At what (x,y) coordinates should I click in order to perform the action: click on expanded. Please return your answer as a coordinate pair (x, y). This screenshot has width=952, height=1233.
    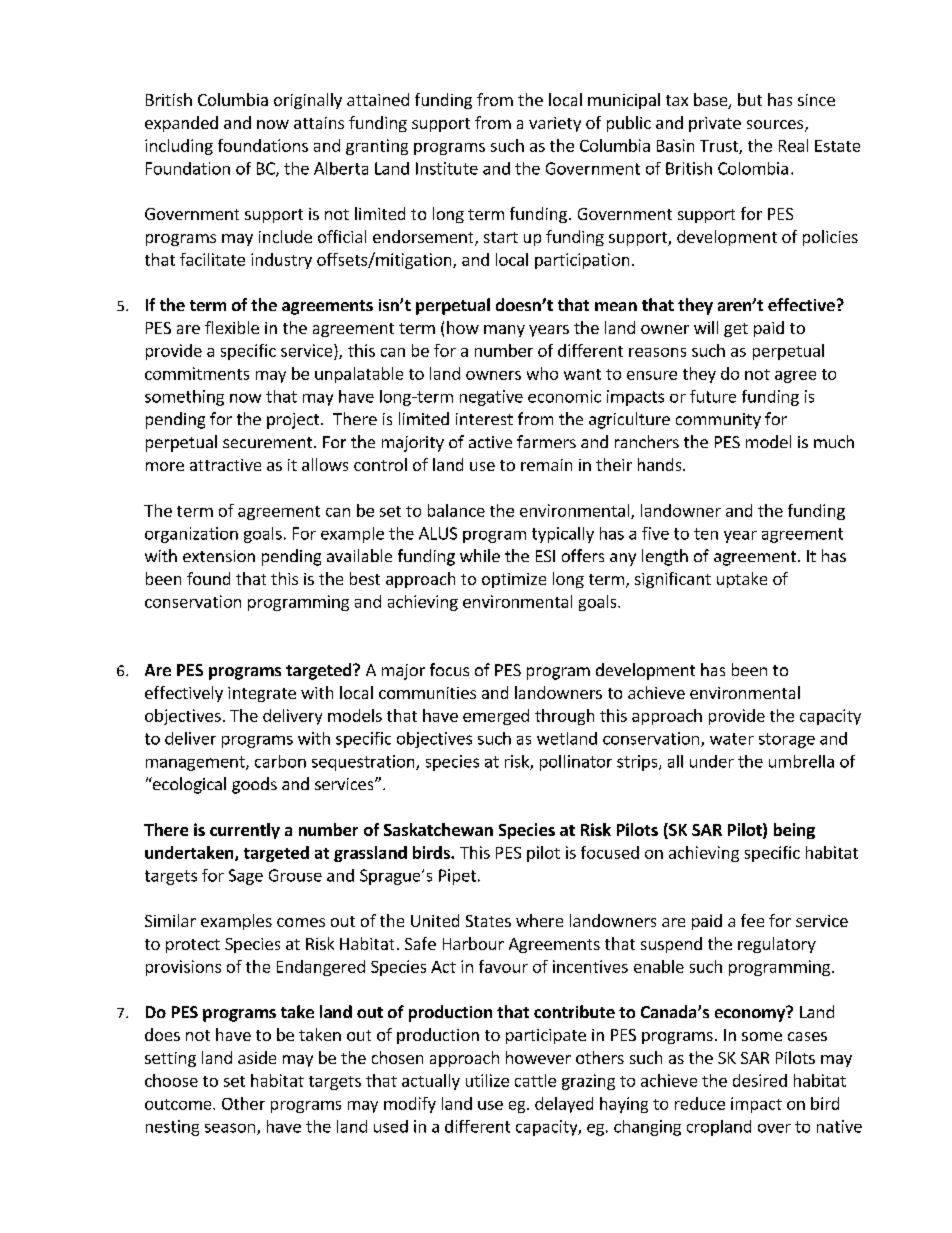
    Looking at the image, I should click on (181, 124).
